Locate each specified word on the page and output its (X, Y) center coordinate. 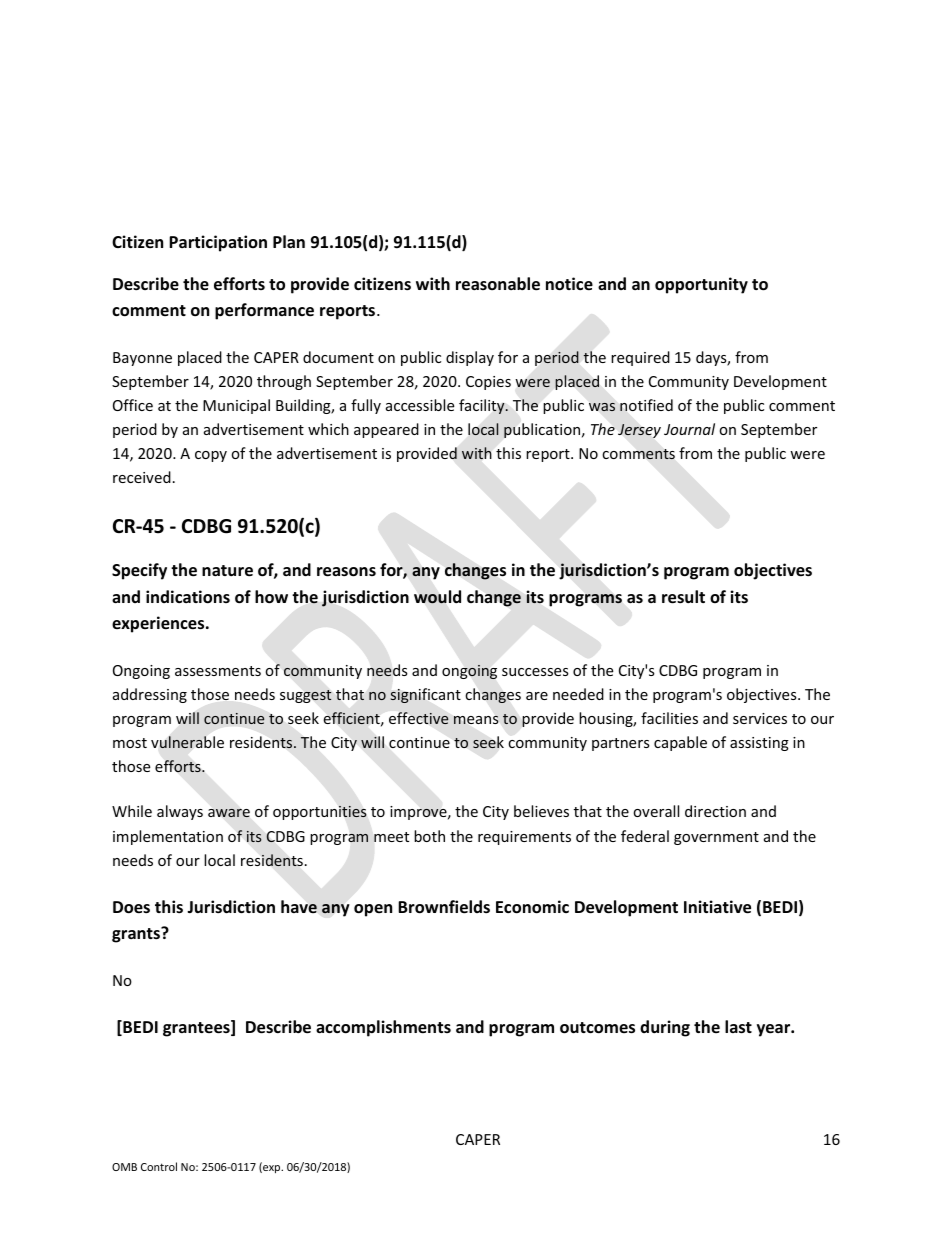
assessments (218, 671)
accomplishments (383, 1028)
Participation (218, 243)
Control (159, 1166)
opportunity (701, 285)
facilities (669, 718)
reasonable (498, 284)
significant (425, 695)
